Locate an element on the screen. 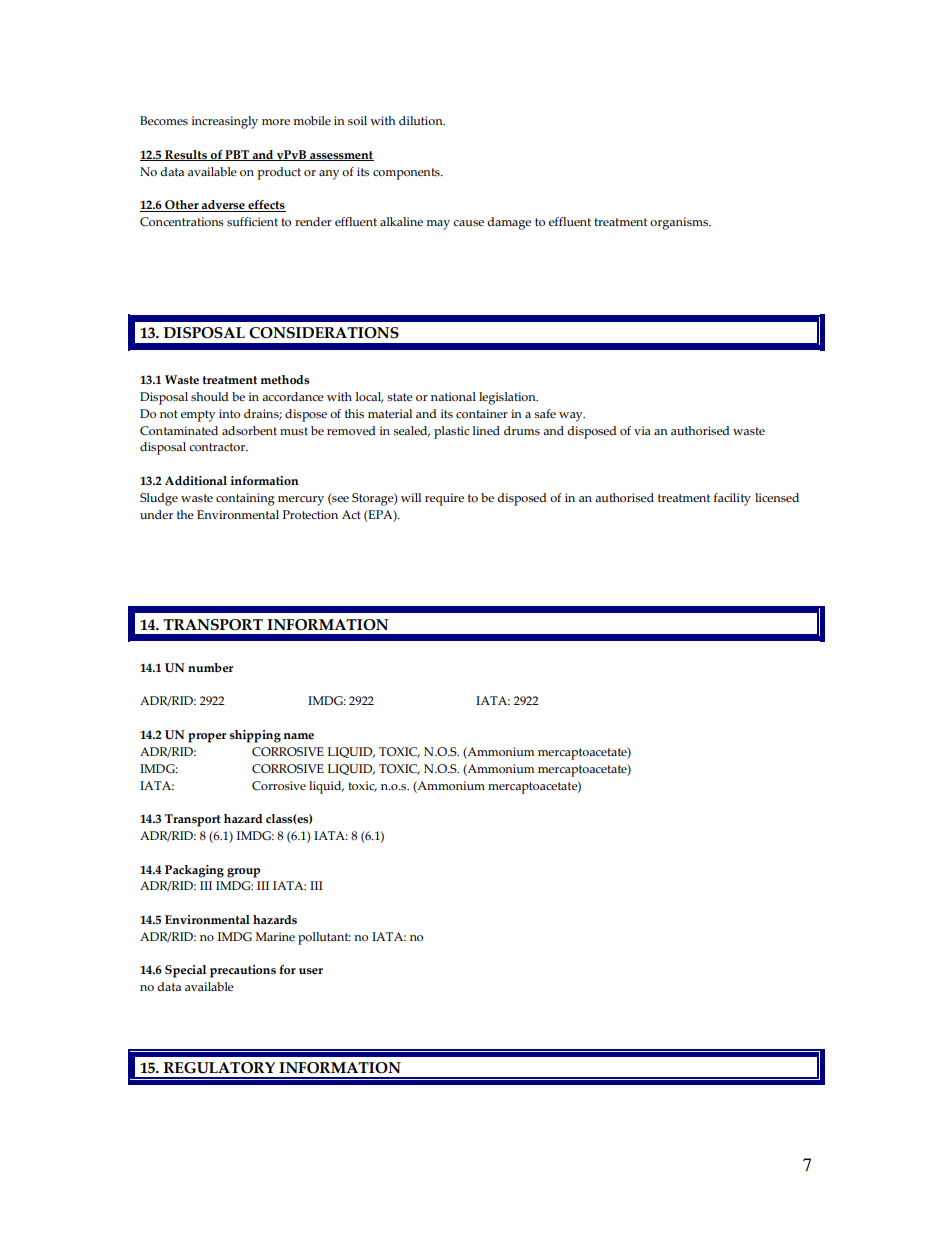 Image resolution: width=952 pixels, height=1233 pixels. pollutant is located at coordinates (324, 938).
